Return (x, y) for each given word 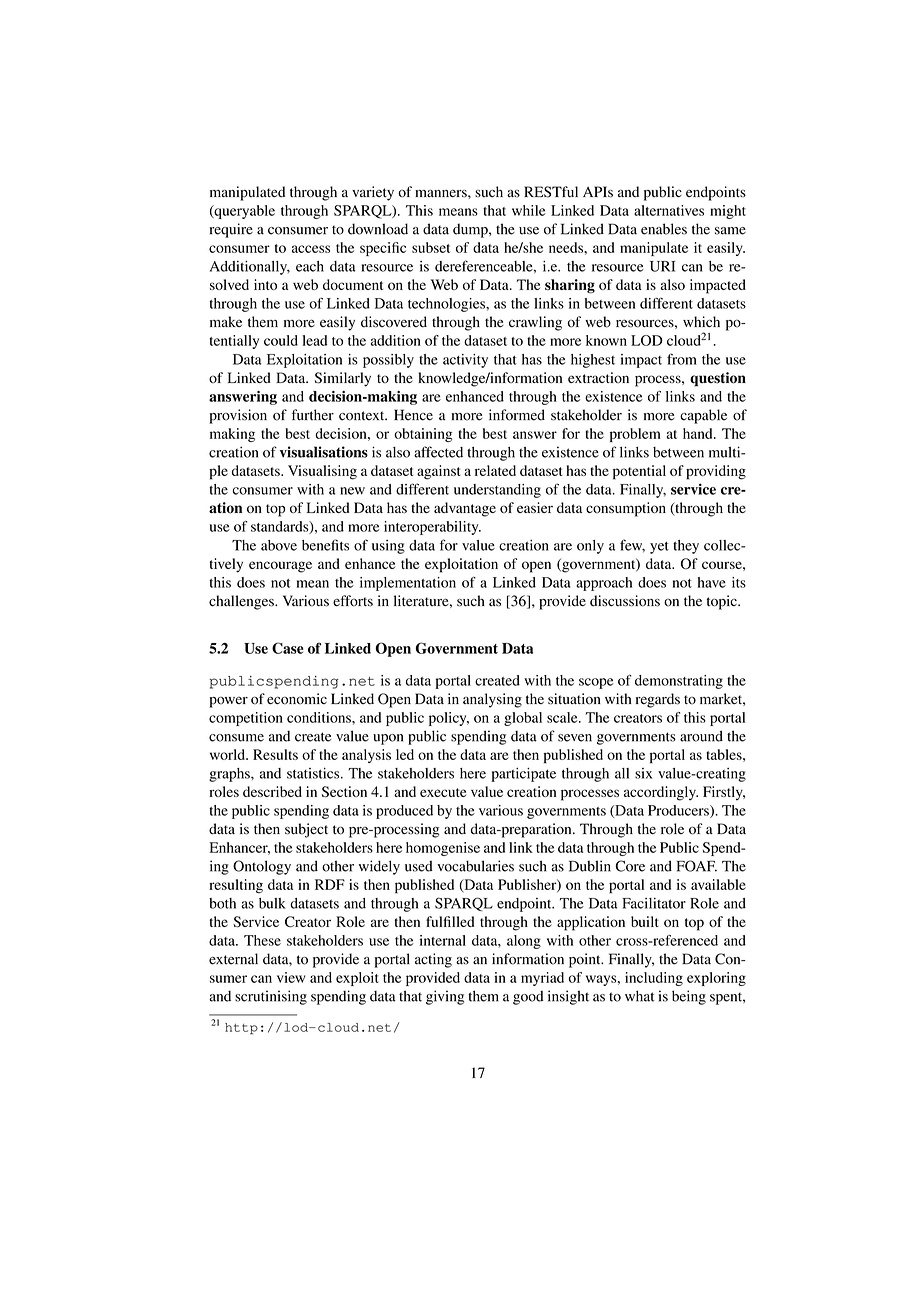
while (529, 210)
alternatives (669, 210)
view (291, 977)
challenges (242, 602)
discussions (625, 601)
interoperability (432, 528)
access (311, 249)
